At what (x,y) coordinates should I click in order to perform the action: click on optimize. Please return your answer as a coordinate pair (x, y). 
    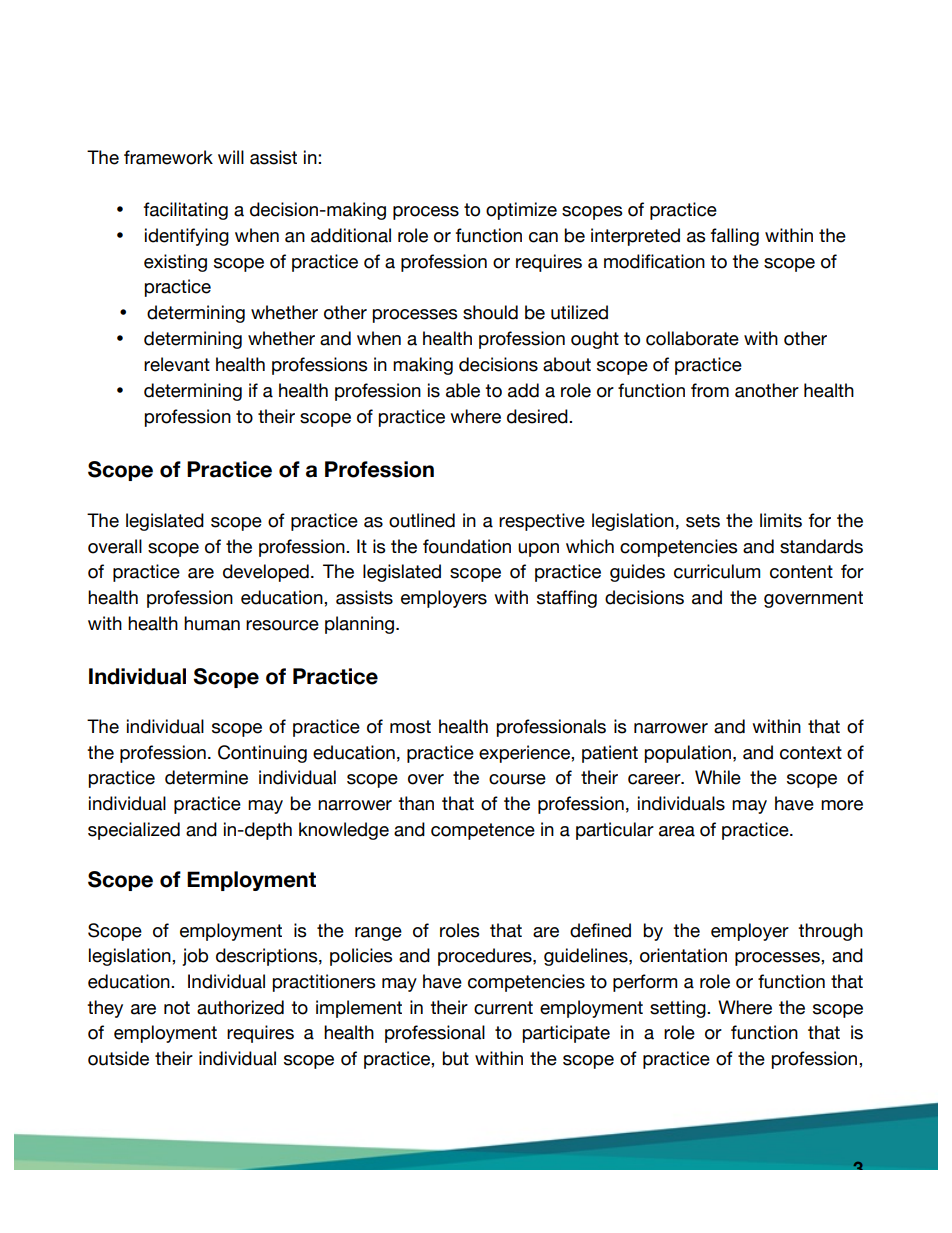
    Looking at the image, I should click on (521, 211).
